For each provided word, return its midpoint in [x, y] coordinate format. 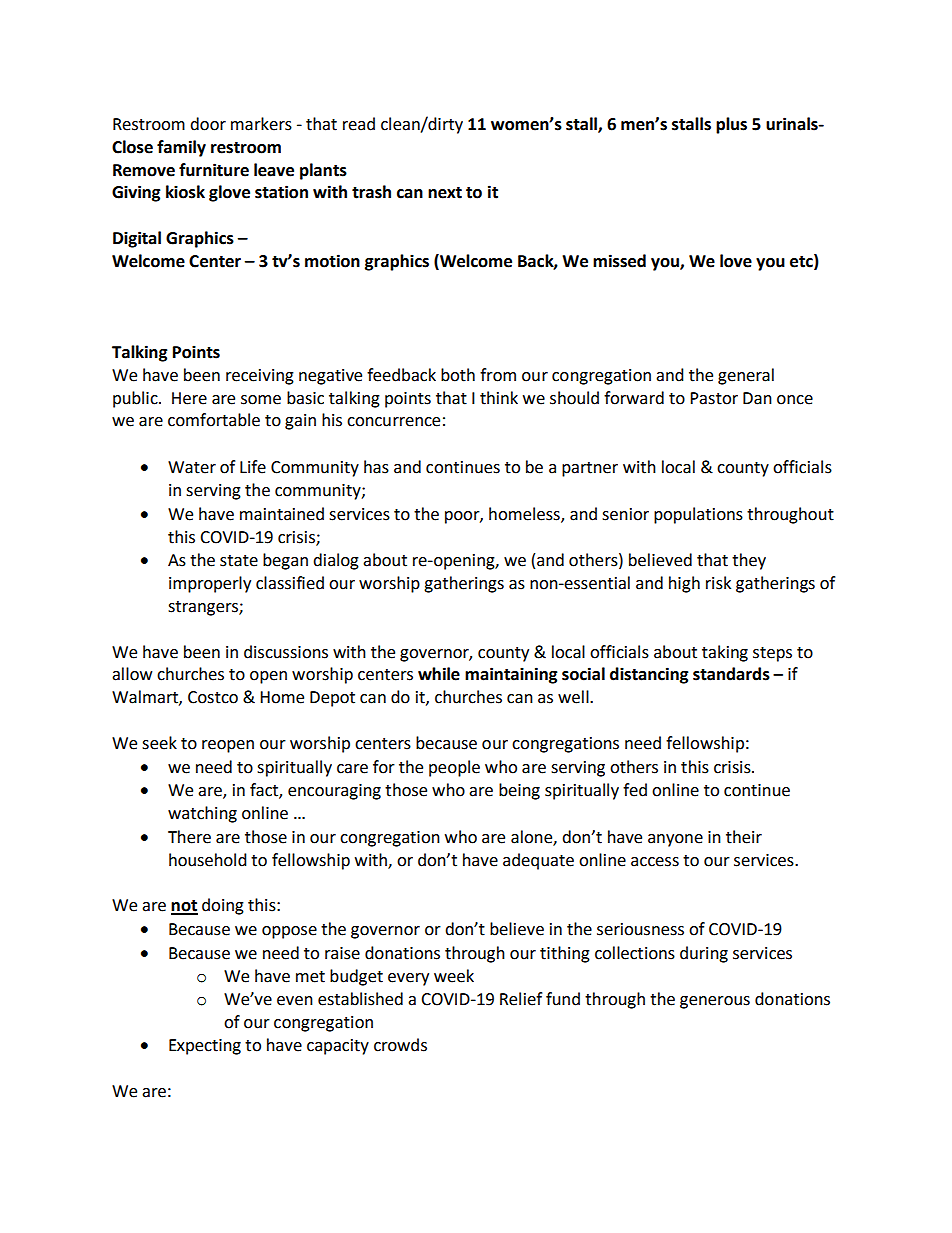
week [454, 976]
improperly [210, 584]
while [439, 674]
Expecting [205, 1047]
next [445, 193]
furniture [214, 170]
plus [731, 125]
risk [718, 583]
